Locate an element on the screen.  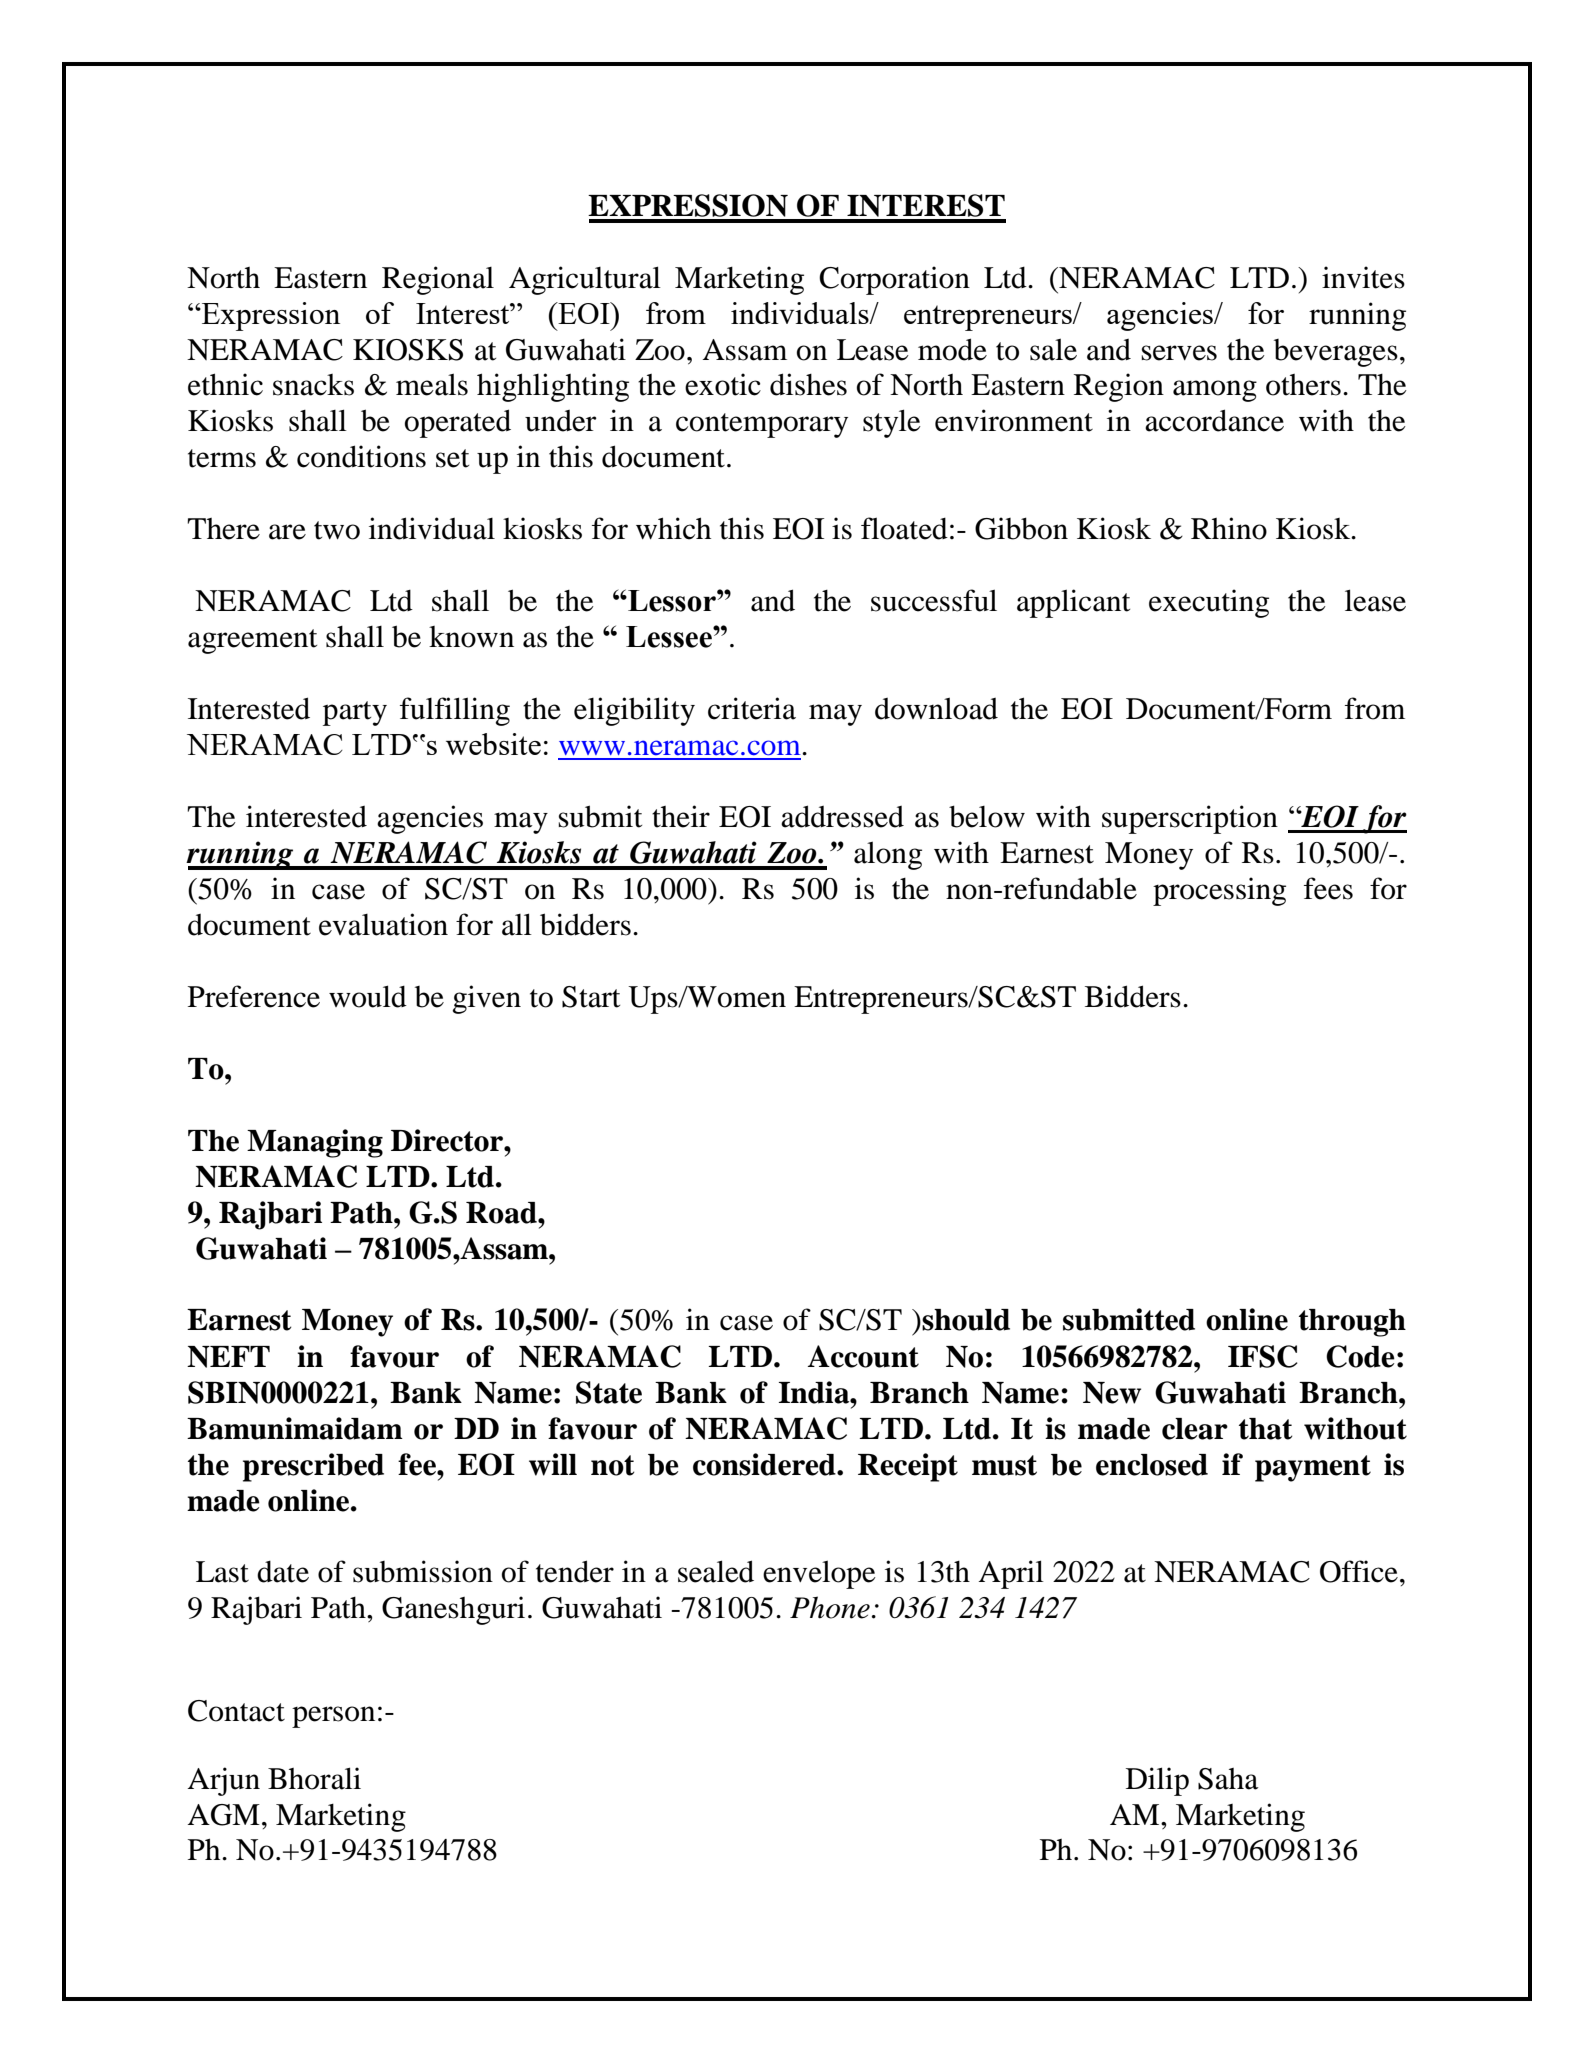
party is located at coordinates (355, 713).
